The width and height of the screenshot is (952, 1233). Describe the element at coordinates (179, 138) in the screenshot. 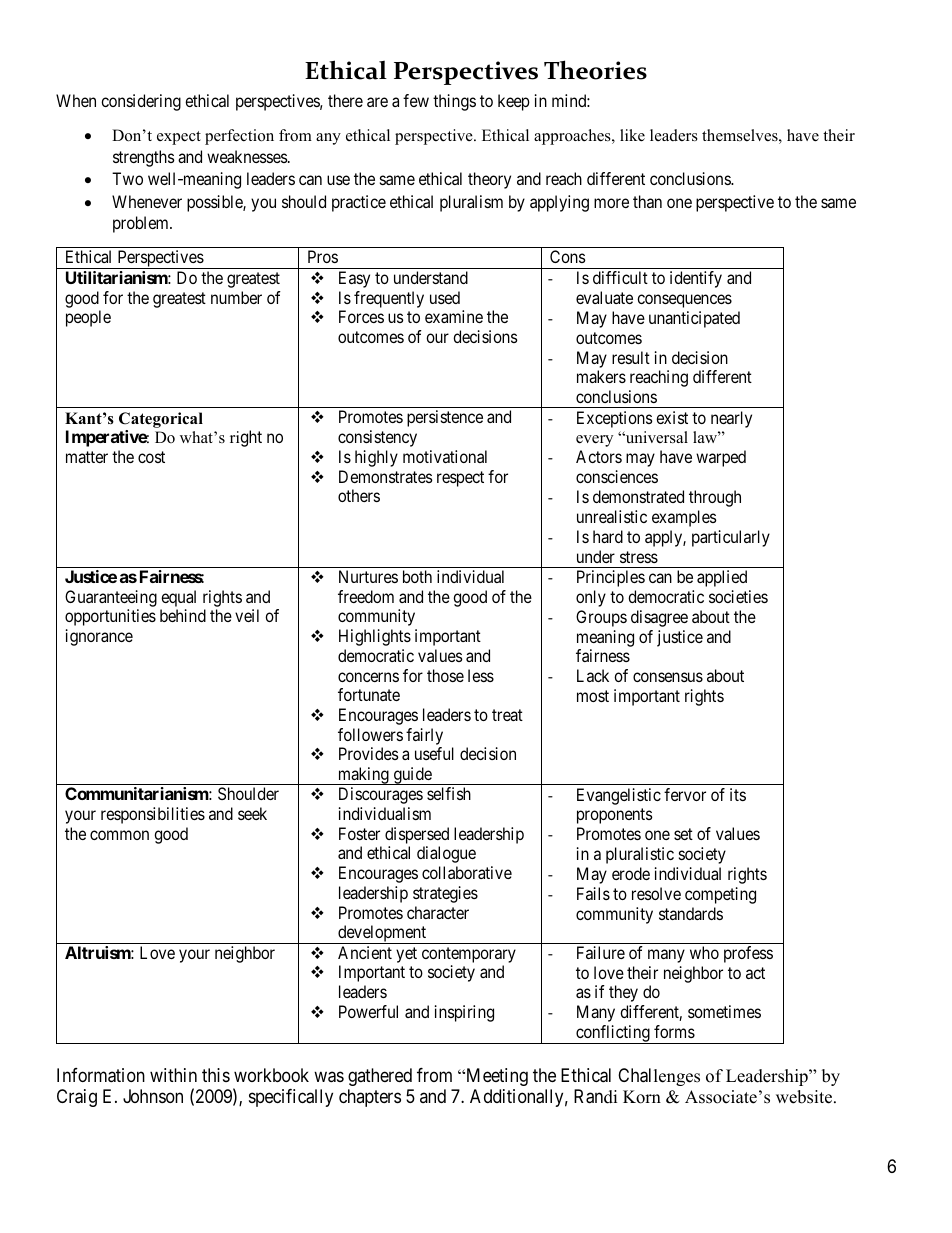

I see `expect` at that location.
